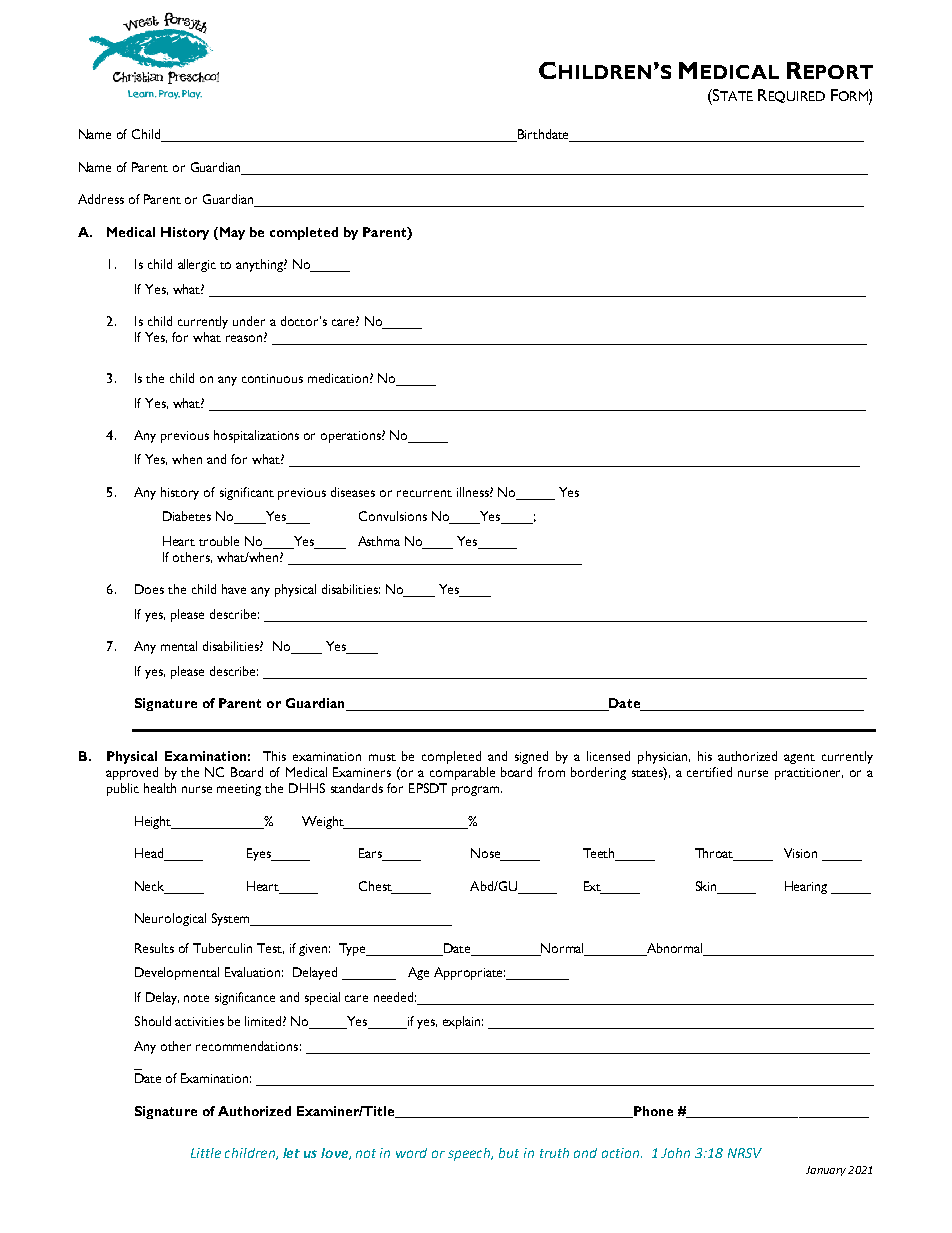 The width and height of the screenshot is (952, 1233). Describe the element at coordinates (160, 788) in the screenshot. I see `health` at that location.
